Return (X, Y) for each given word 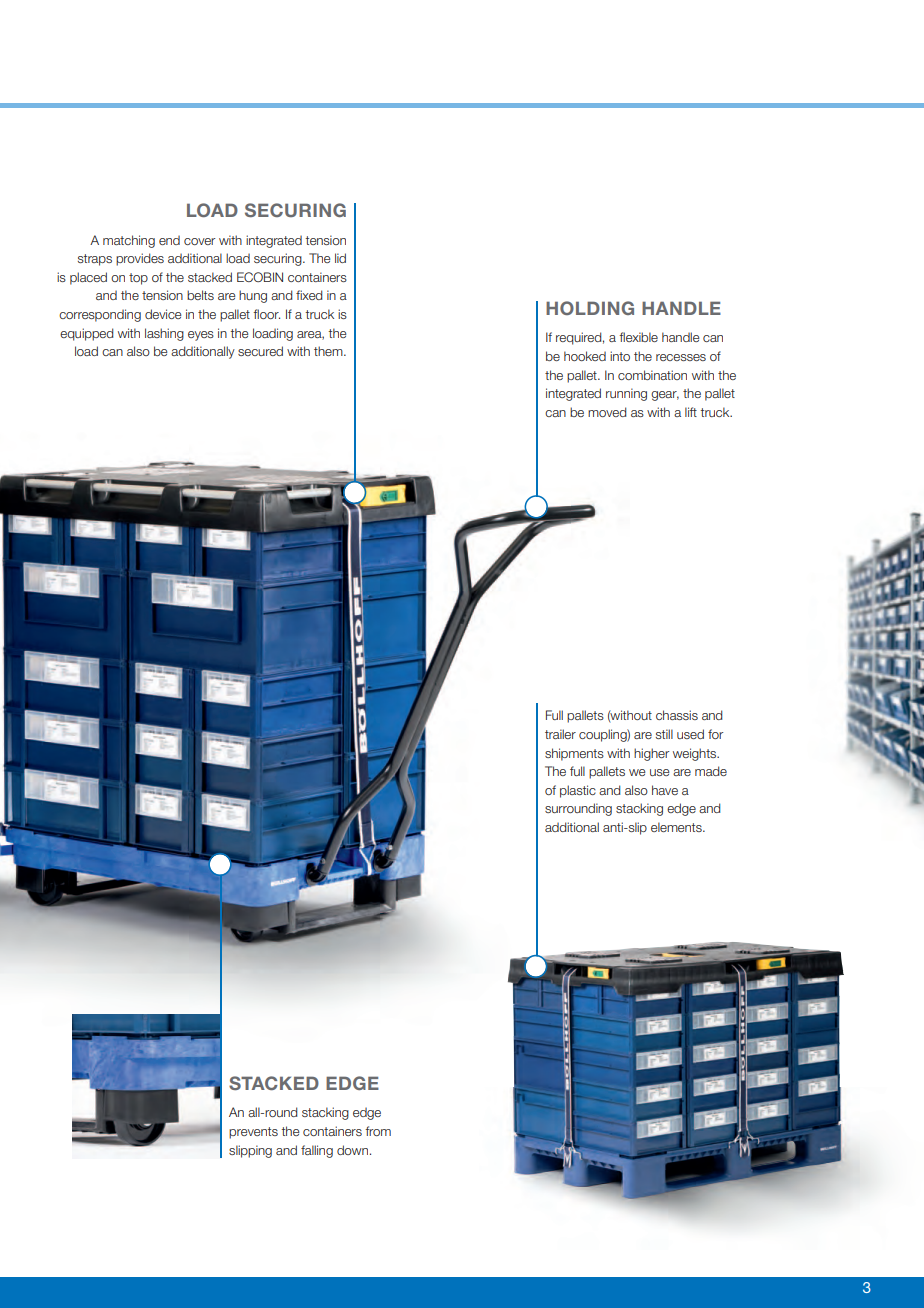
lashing (164, 334)
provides (140, 259)
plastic (578, 791)
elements (677, 827)
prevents (253, 1133)
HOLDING (590, 308)
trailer (560, 734)
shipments (574, 754)
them (329, 351)
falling (317, 1151)
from (378, 1131)
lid (340, 258)
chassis (677, 715)
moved (607, 412)
